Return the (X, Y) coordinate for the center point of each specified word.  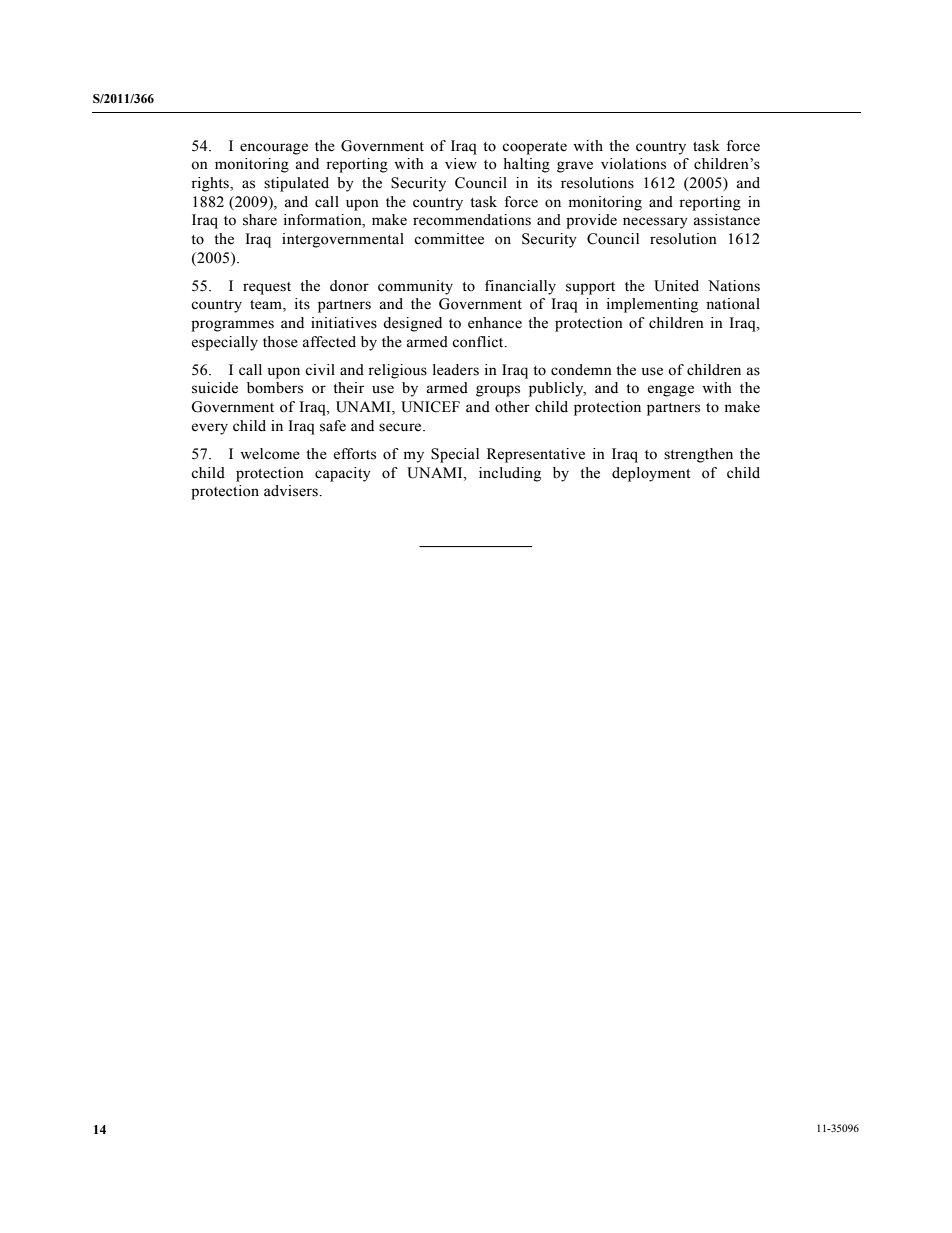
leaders (456, 370)
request (267, 288)
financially (520, 287)
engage (671, 391)
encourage (274, 149)
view (461, 164)
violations (633, 164)
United (676, 286)
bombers (275, 388)
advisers (292, 491)
